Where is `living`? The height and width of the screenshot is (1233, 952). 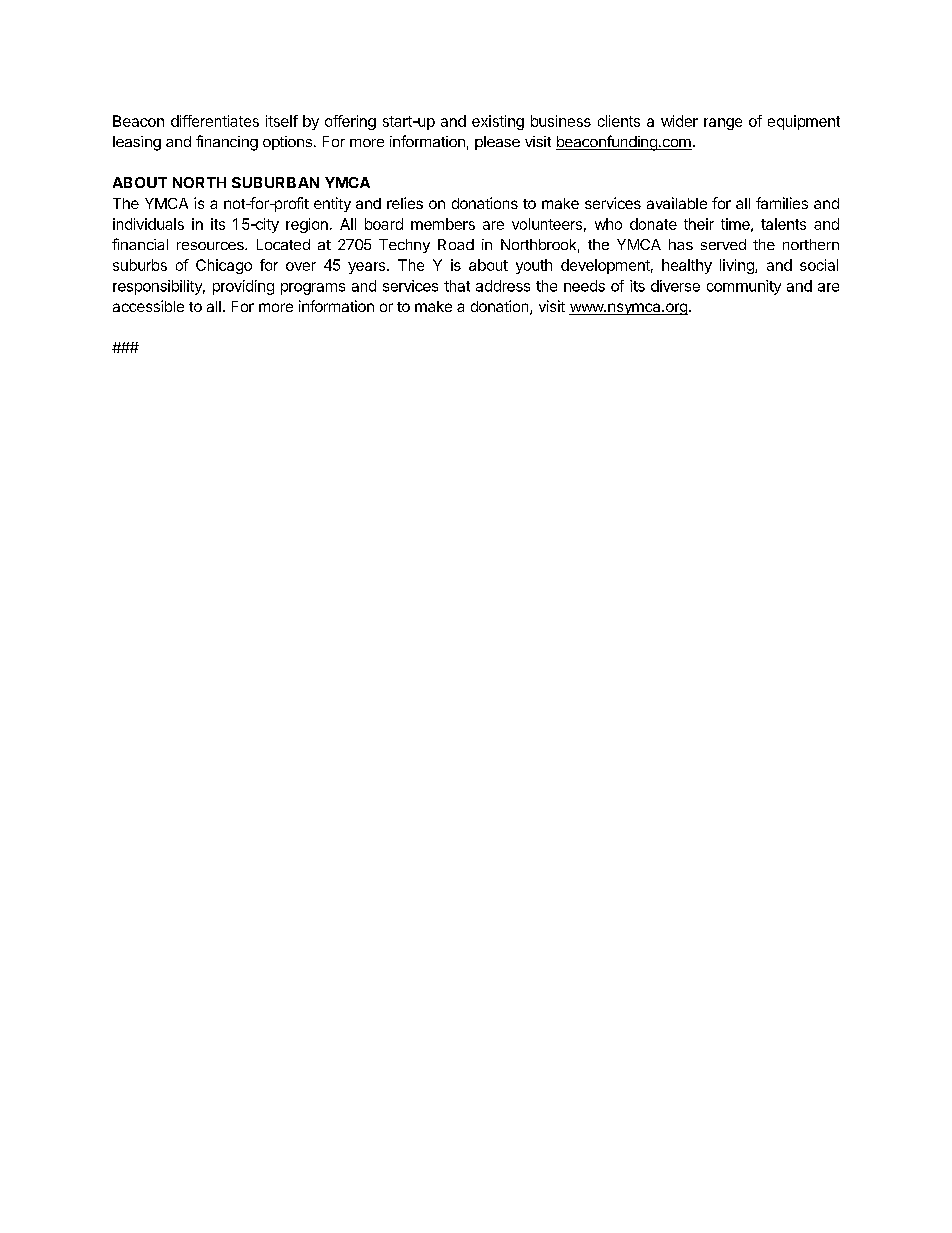
living is located at coordinates (738, 266).
